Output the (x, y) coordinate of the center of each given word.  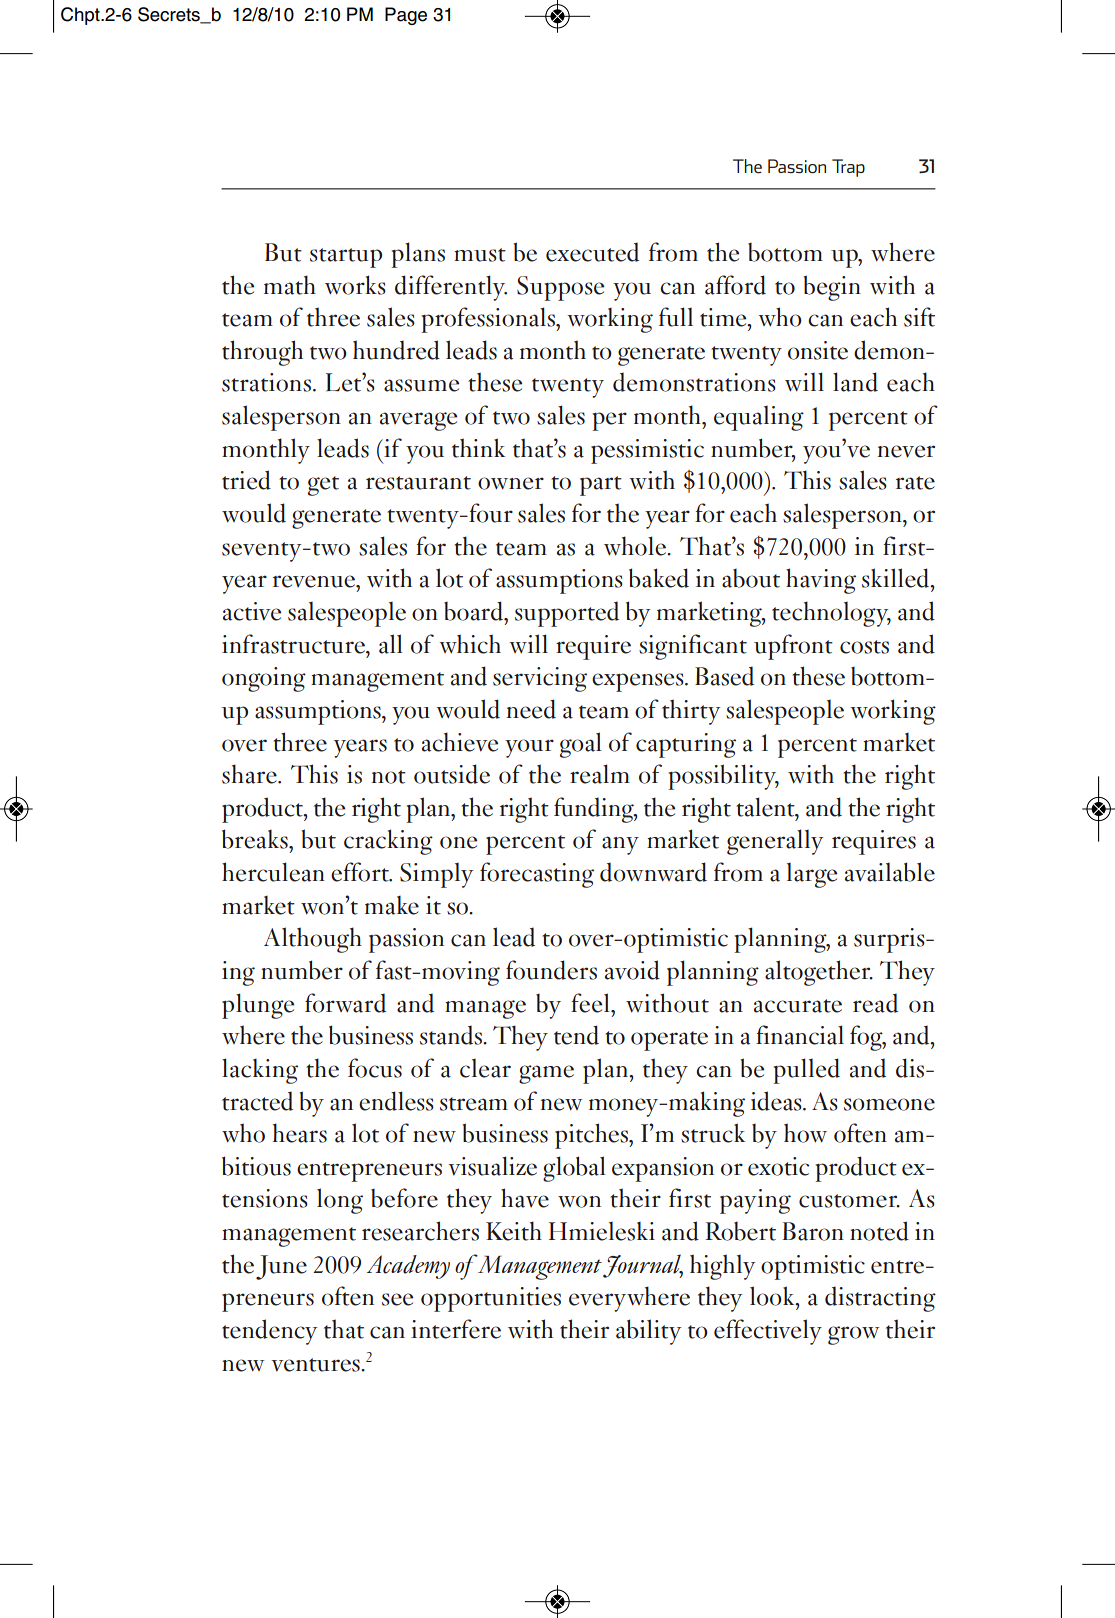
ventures (316, 1365)
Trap (848, 168)
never (906, 451)
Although (313, 940)
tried (246, 480)
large (812, 875)
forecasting (537, 875)
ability (648, 1332)
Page (406, 16)
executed (592, 252)
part (601, 486)
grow (854, 1335)
